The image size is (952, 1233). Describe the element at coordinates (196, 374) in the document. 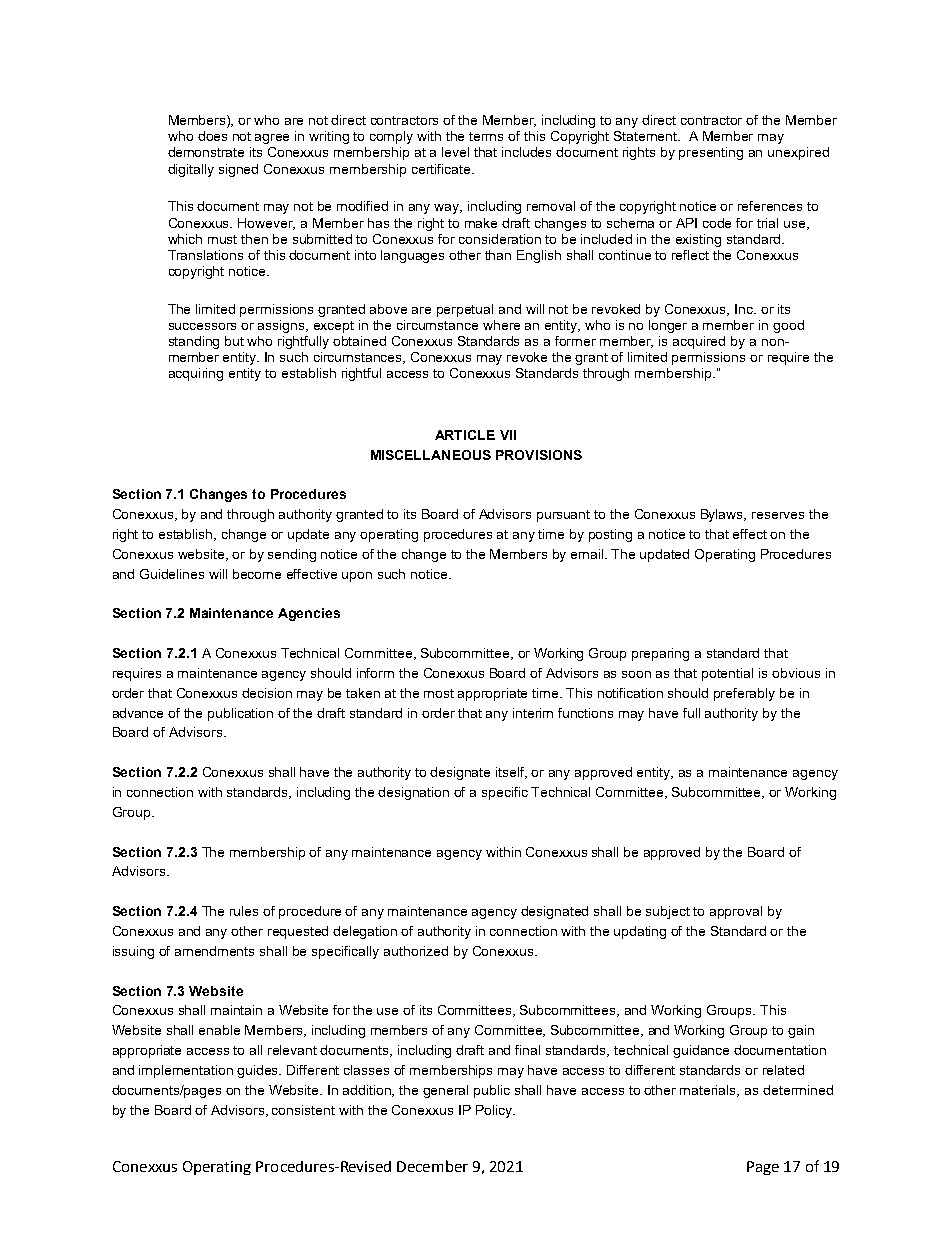

I see `acquiring` at that location.
